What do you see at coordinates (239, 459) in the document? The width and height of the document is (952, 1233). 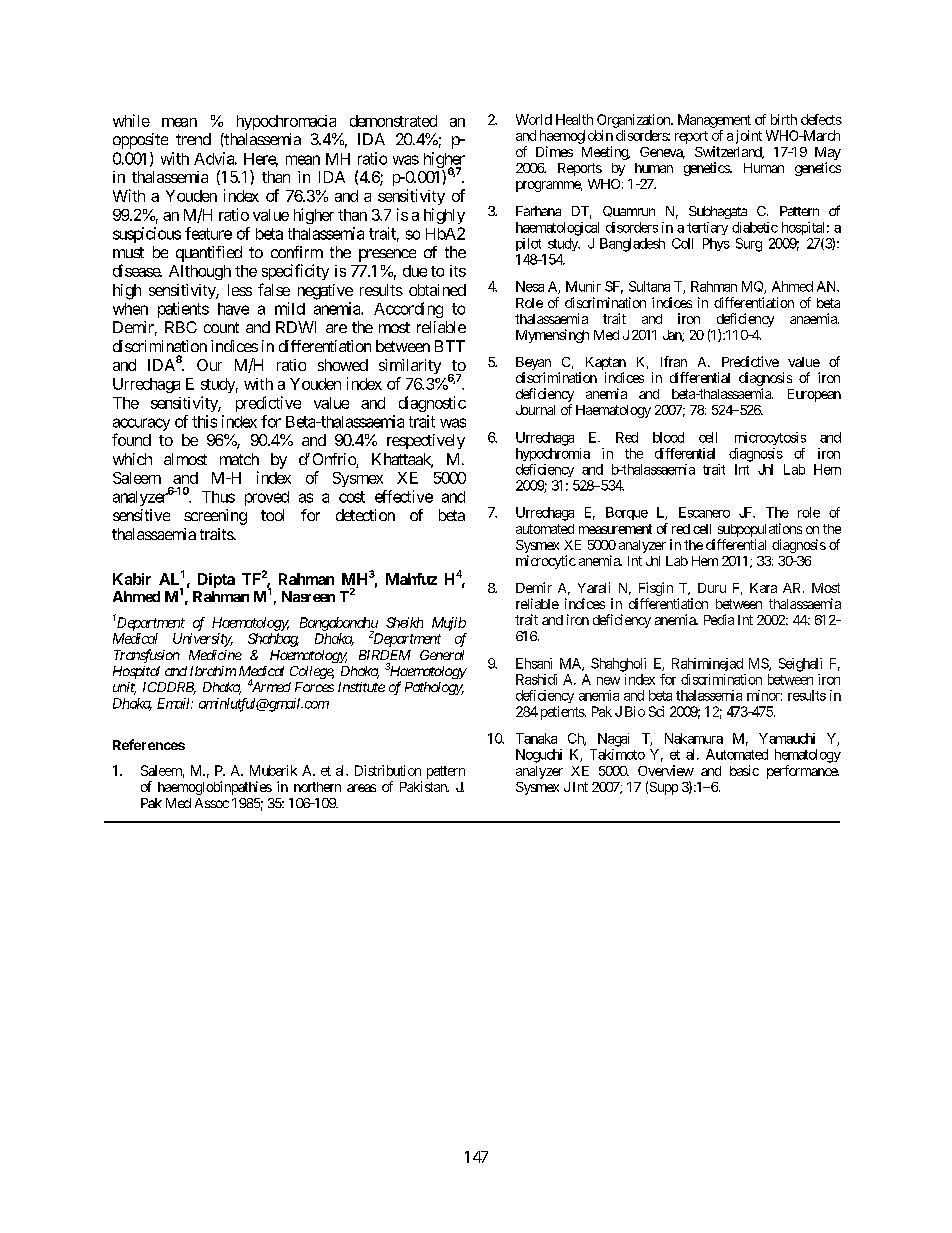 I see `match` at bounding box center [239, 459].
